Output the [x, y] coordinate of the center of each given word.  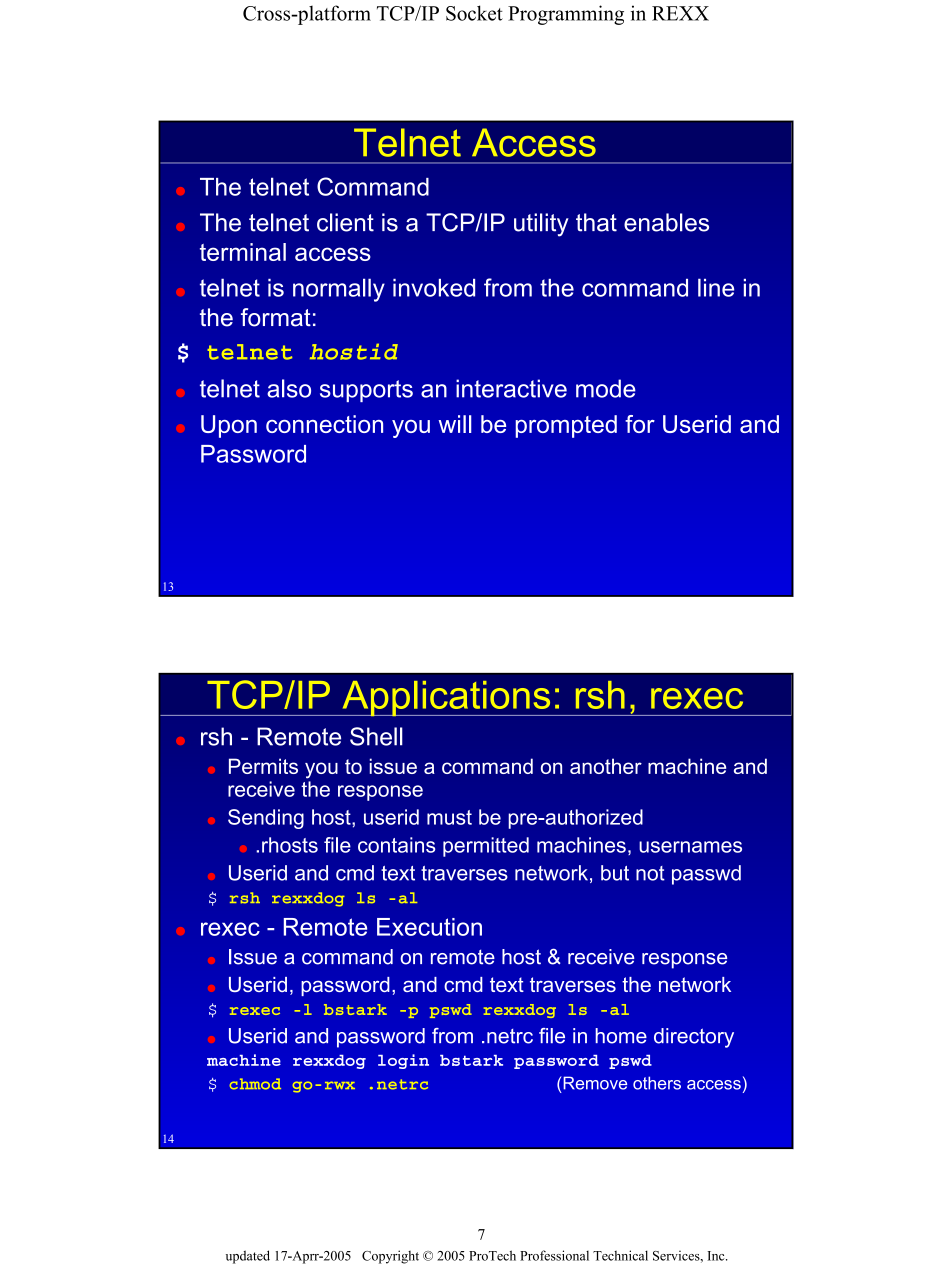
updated [248, 1257]
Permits [263, 766]
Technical [620, 1255]
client [345, 222]
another [606, 766]
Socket [474, 13]
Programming [566, 15]
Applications [446, 698]
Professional [554, 1255]
